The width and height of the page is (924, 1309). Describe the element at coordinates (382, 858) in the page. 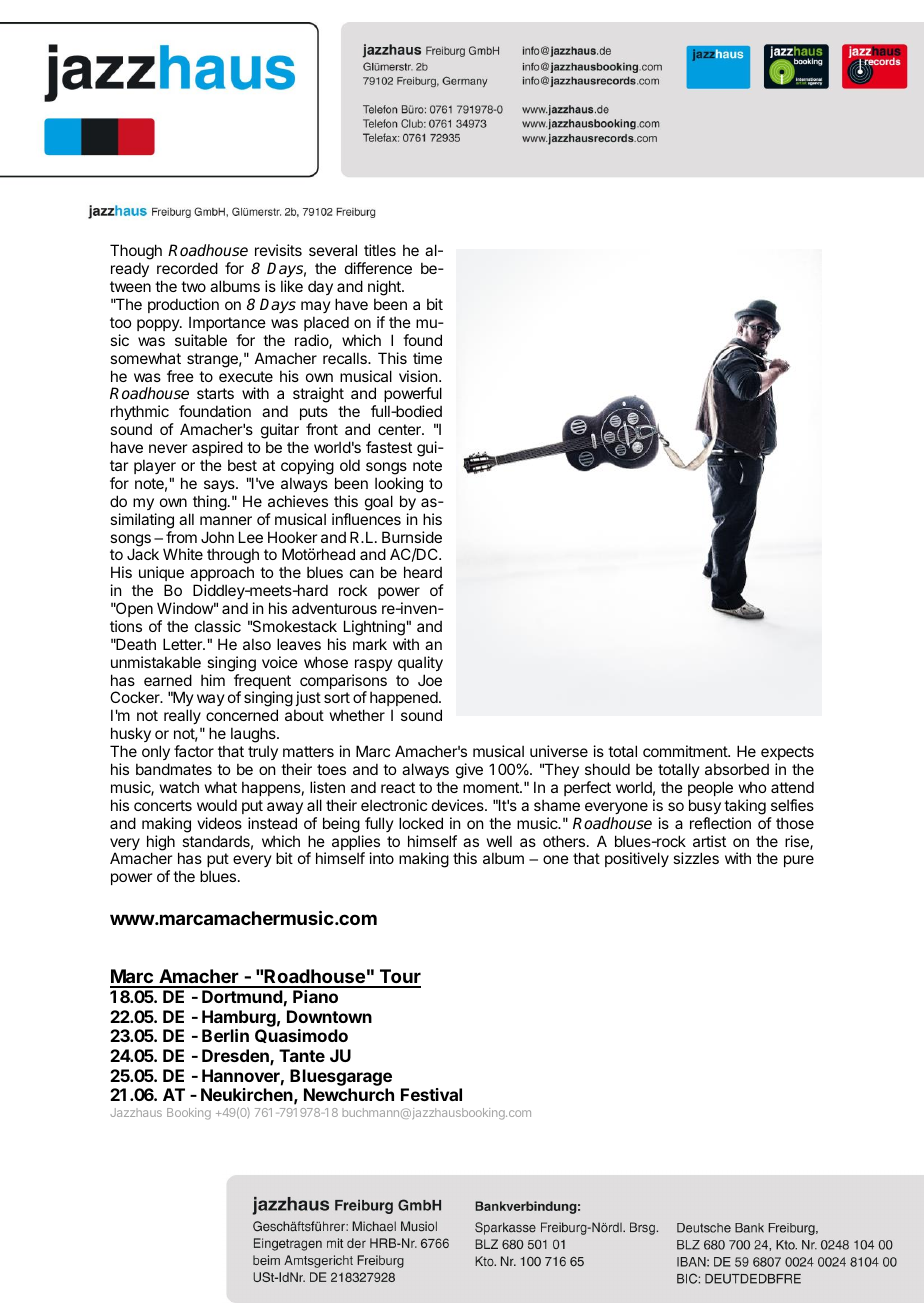

I see `into` at that location.
